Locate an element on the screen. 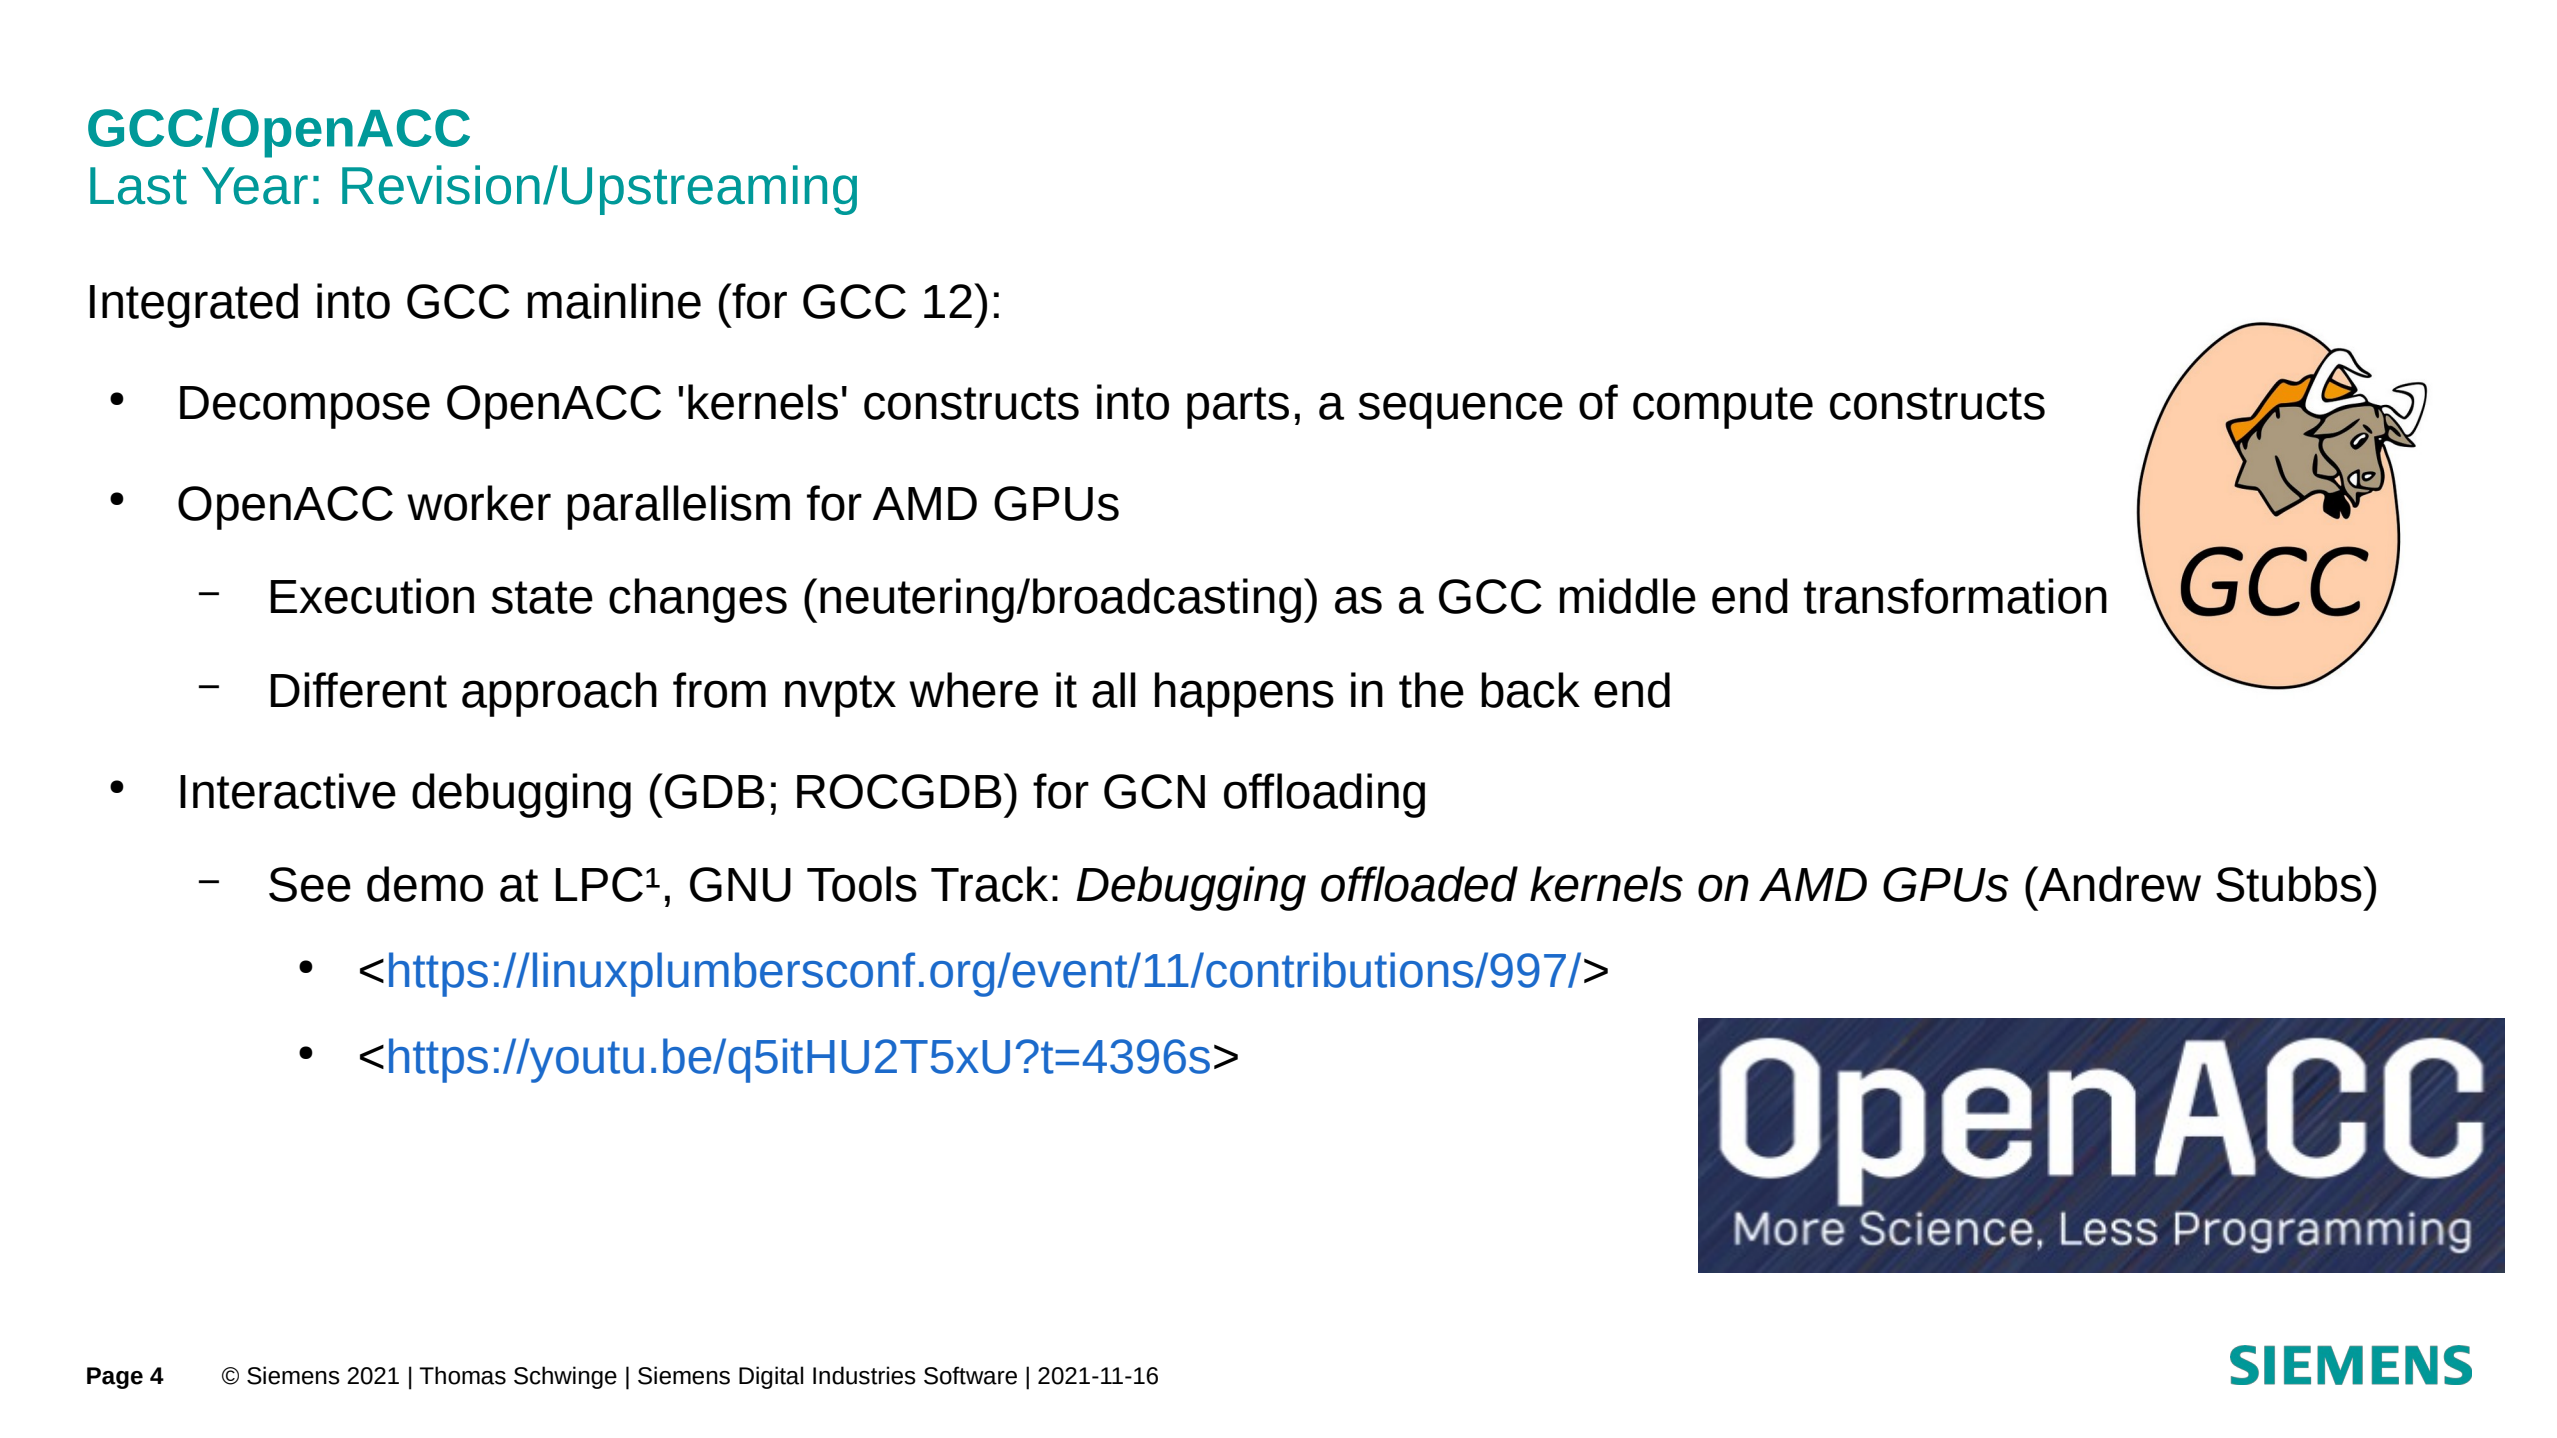  Software is located at coordinates (970, 1375).
